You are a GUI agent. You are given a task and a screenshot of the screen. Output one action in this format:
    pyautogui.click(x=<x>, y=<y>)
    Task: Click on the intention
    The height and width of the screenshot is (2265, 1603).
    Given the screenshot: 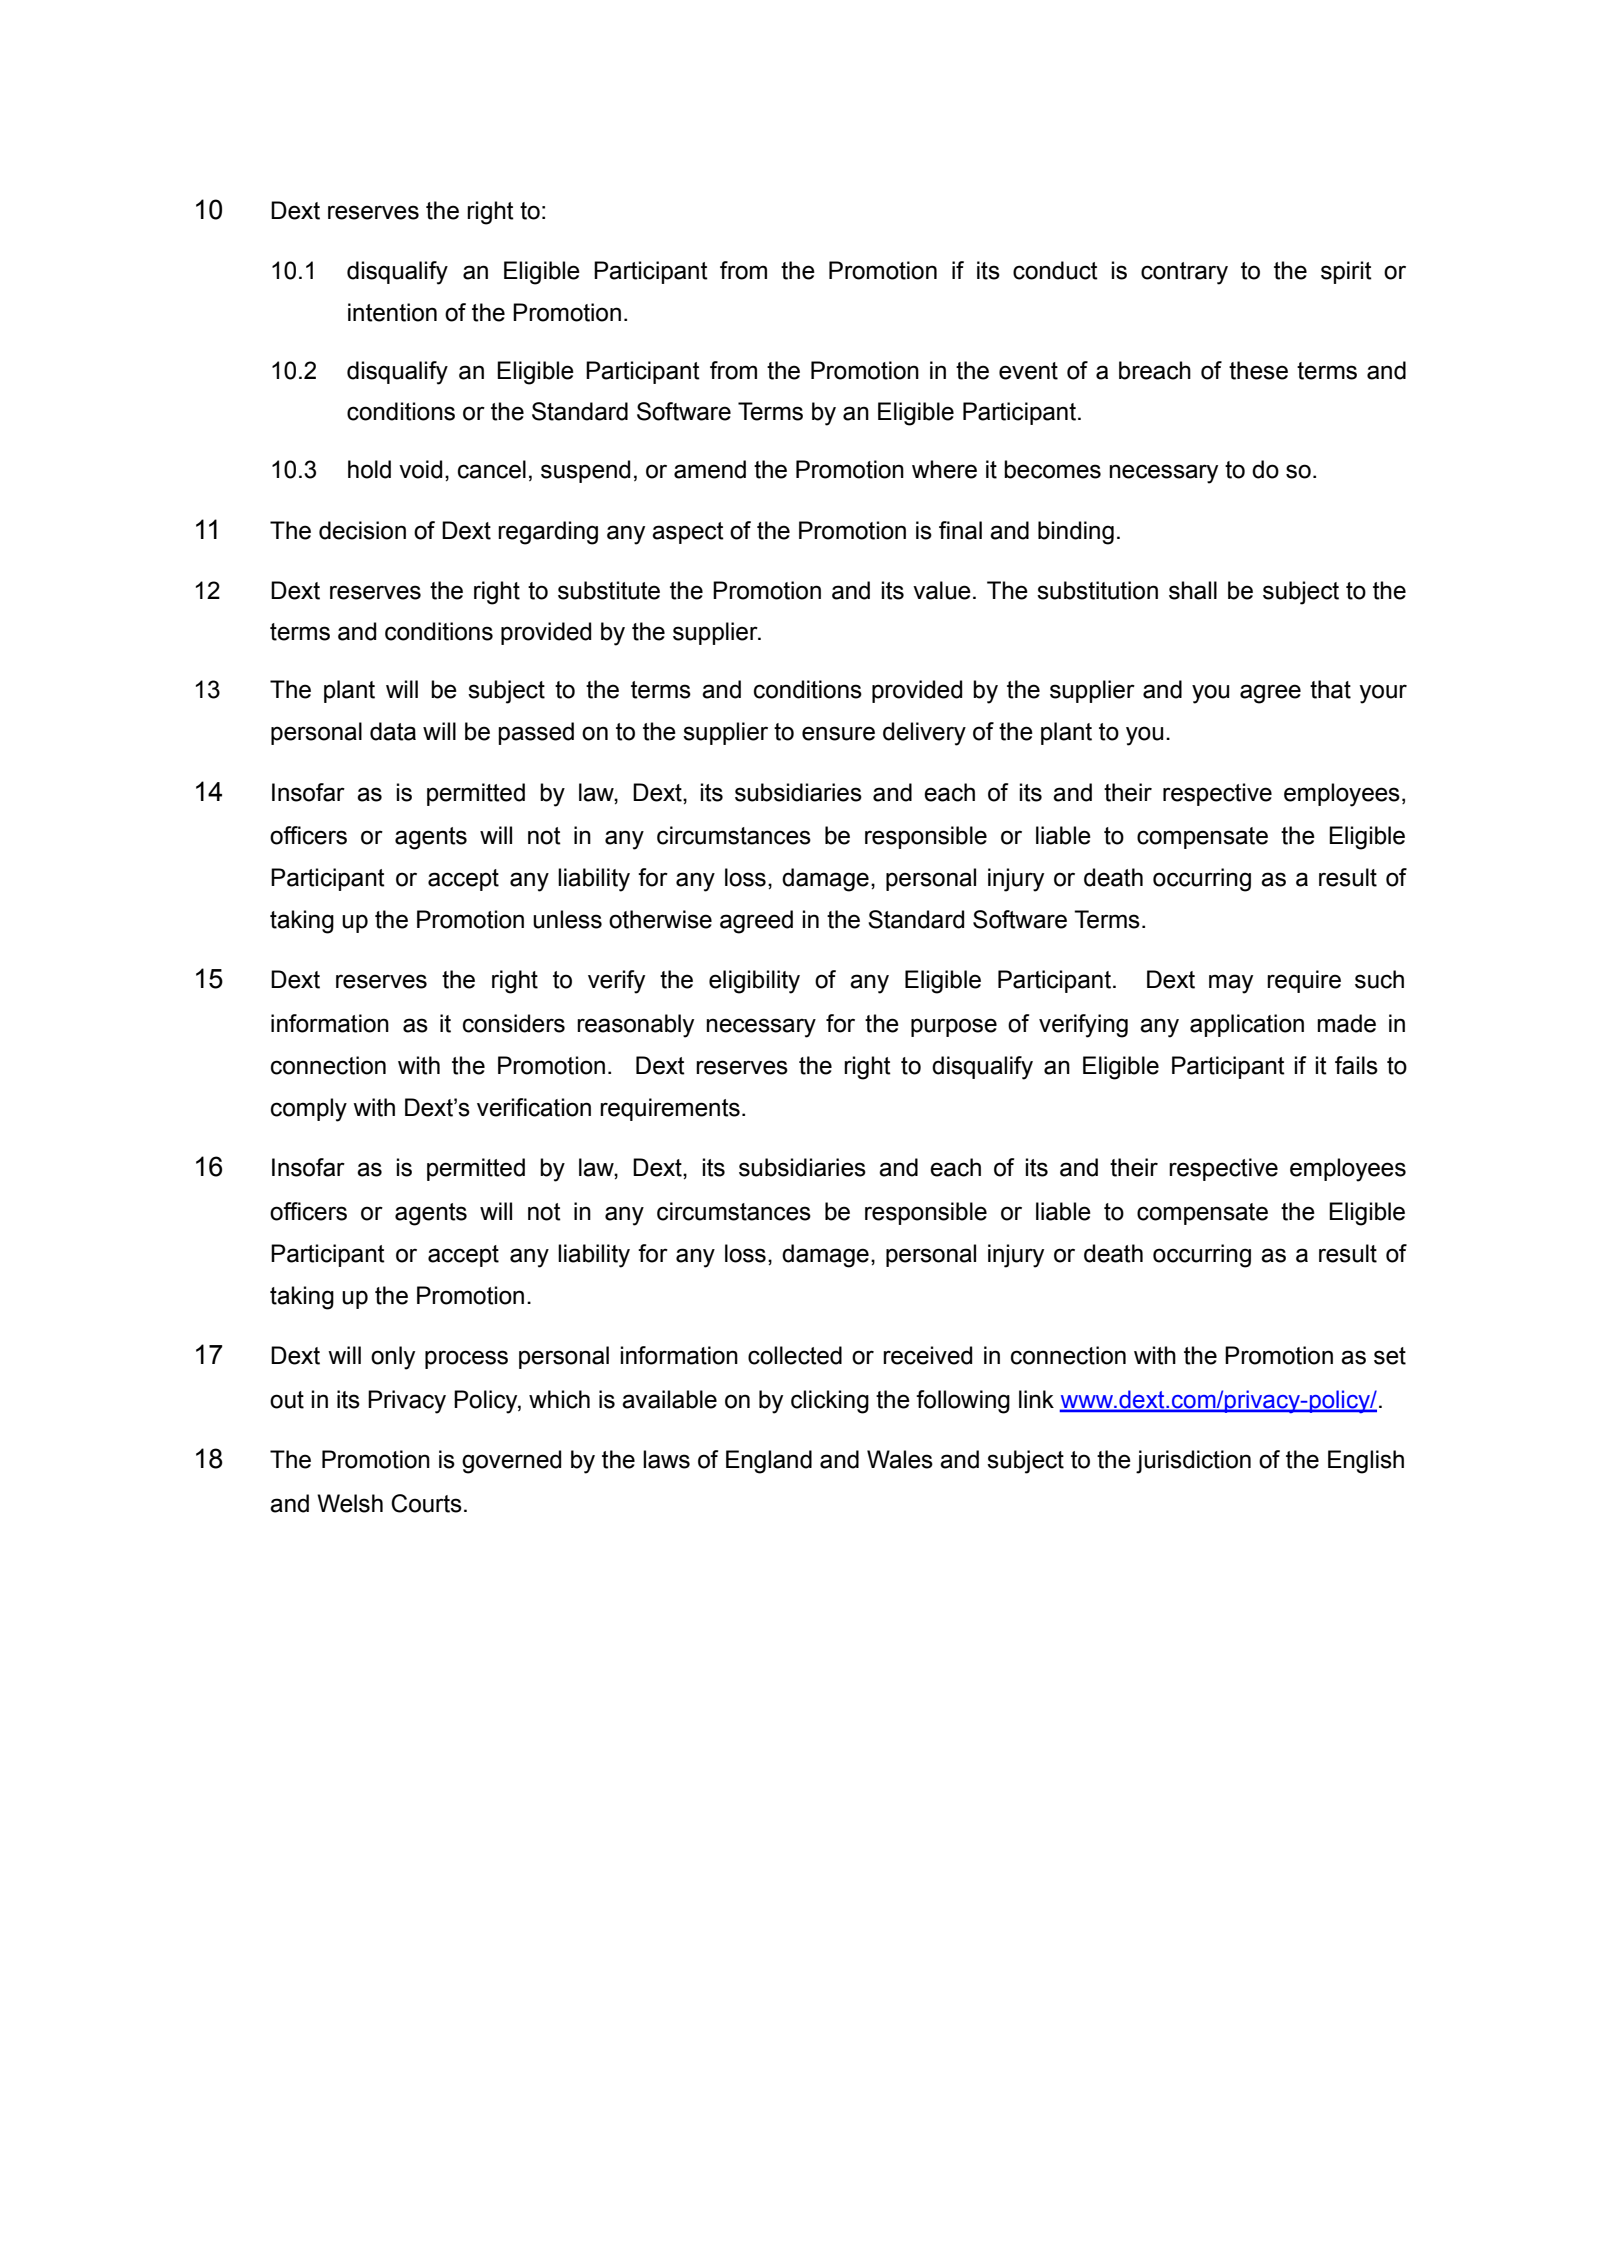 What is the action you would take?
    pyautogui.click(x=392, y=312)
